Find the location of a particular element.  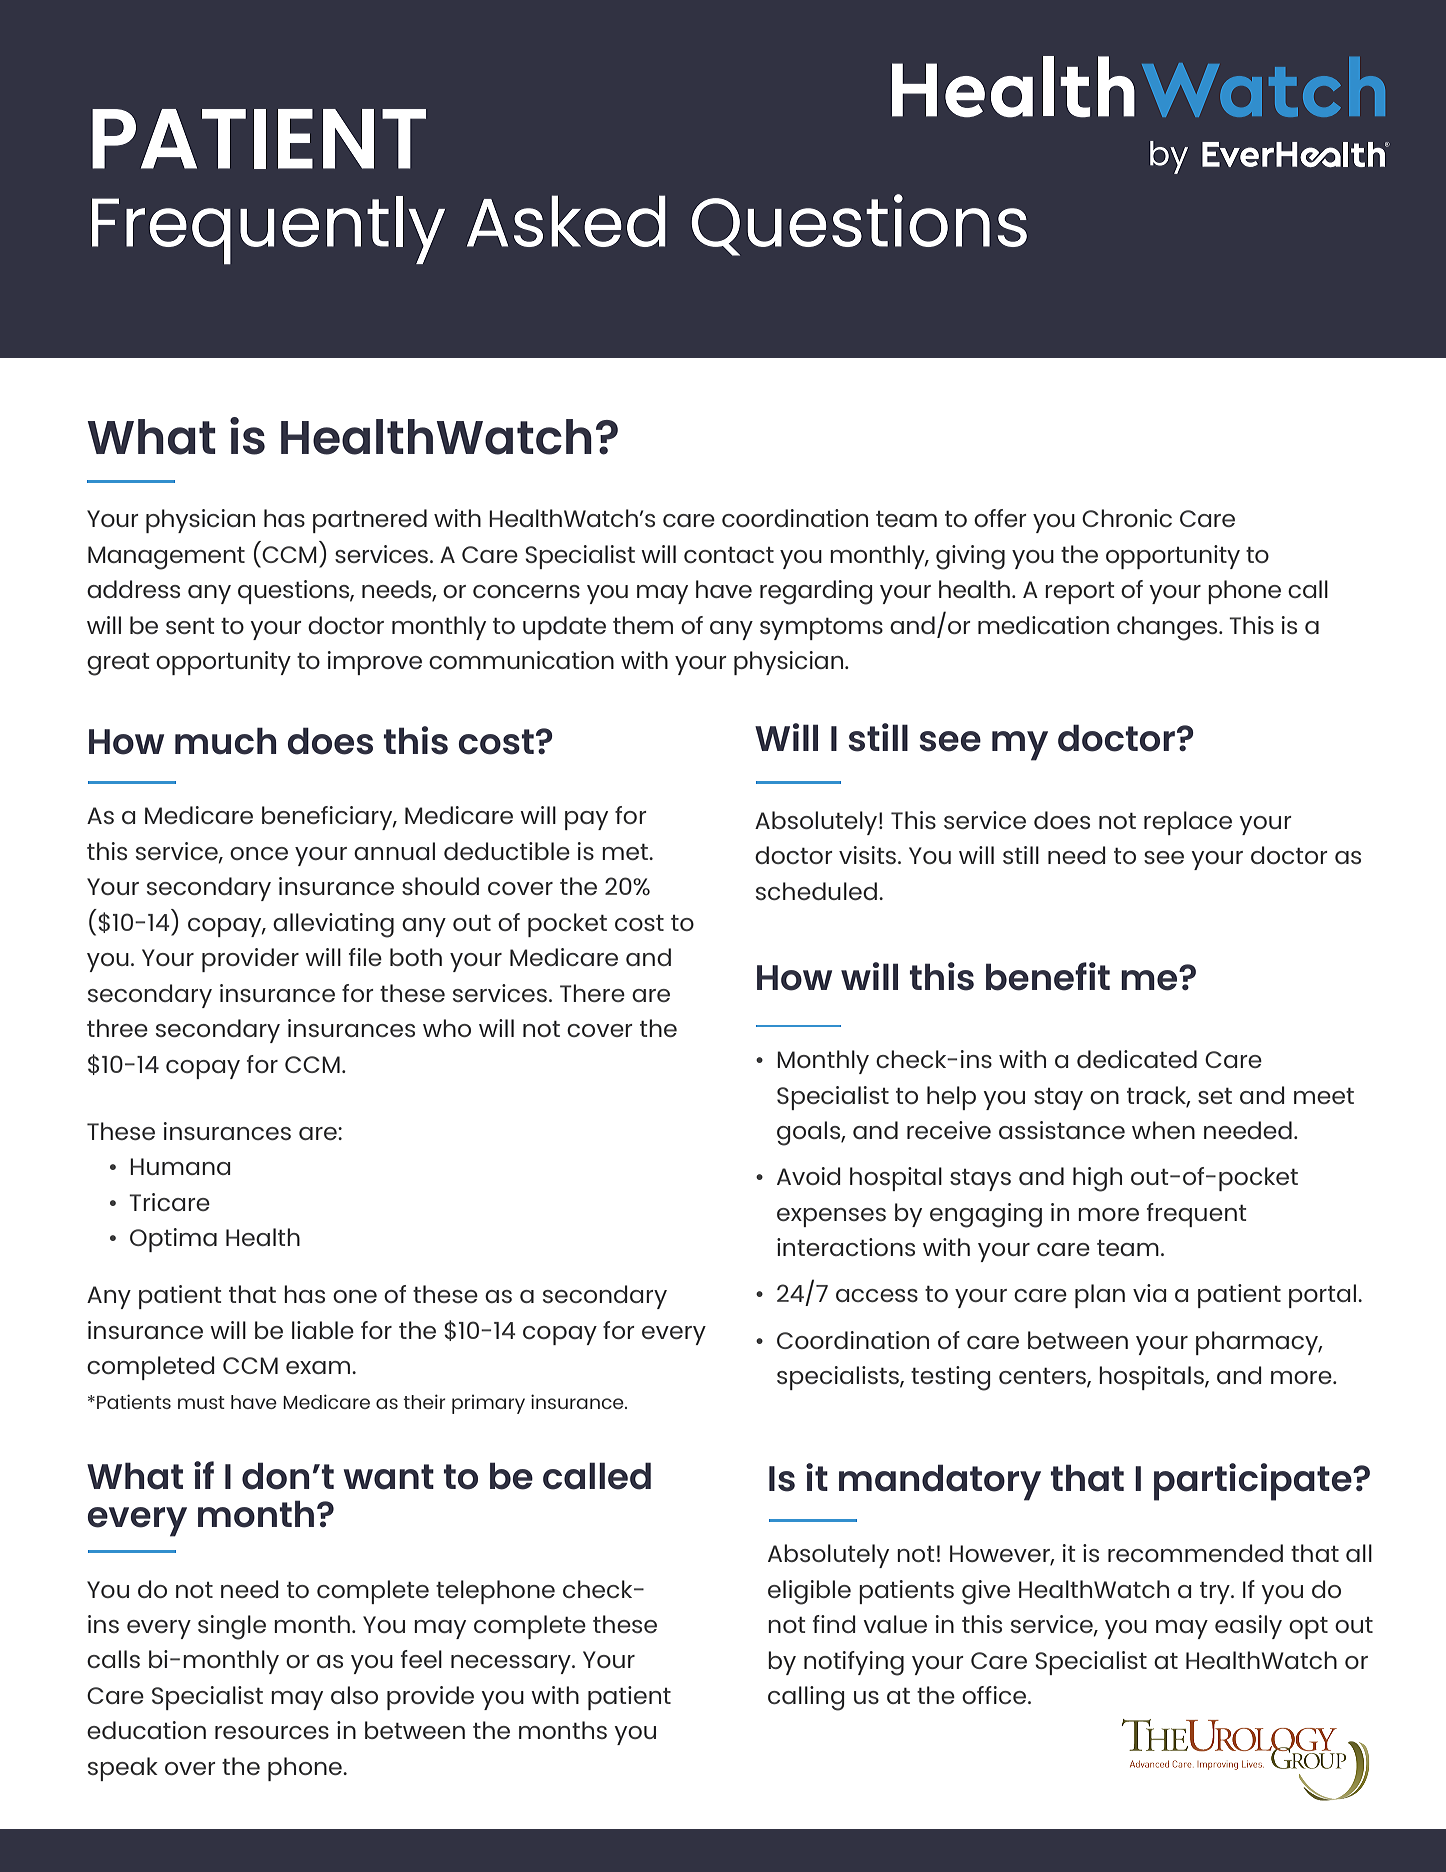

access is located at coordinates (877, 1295).
